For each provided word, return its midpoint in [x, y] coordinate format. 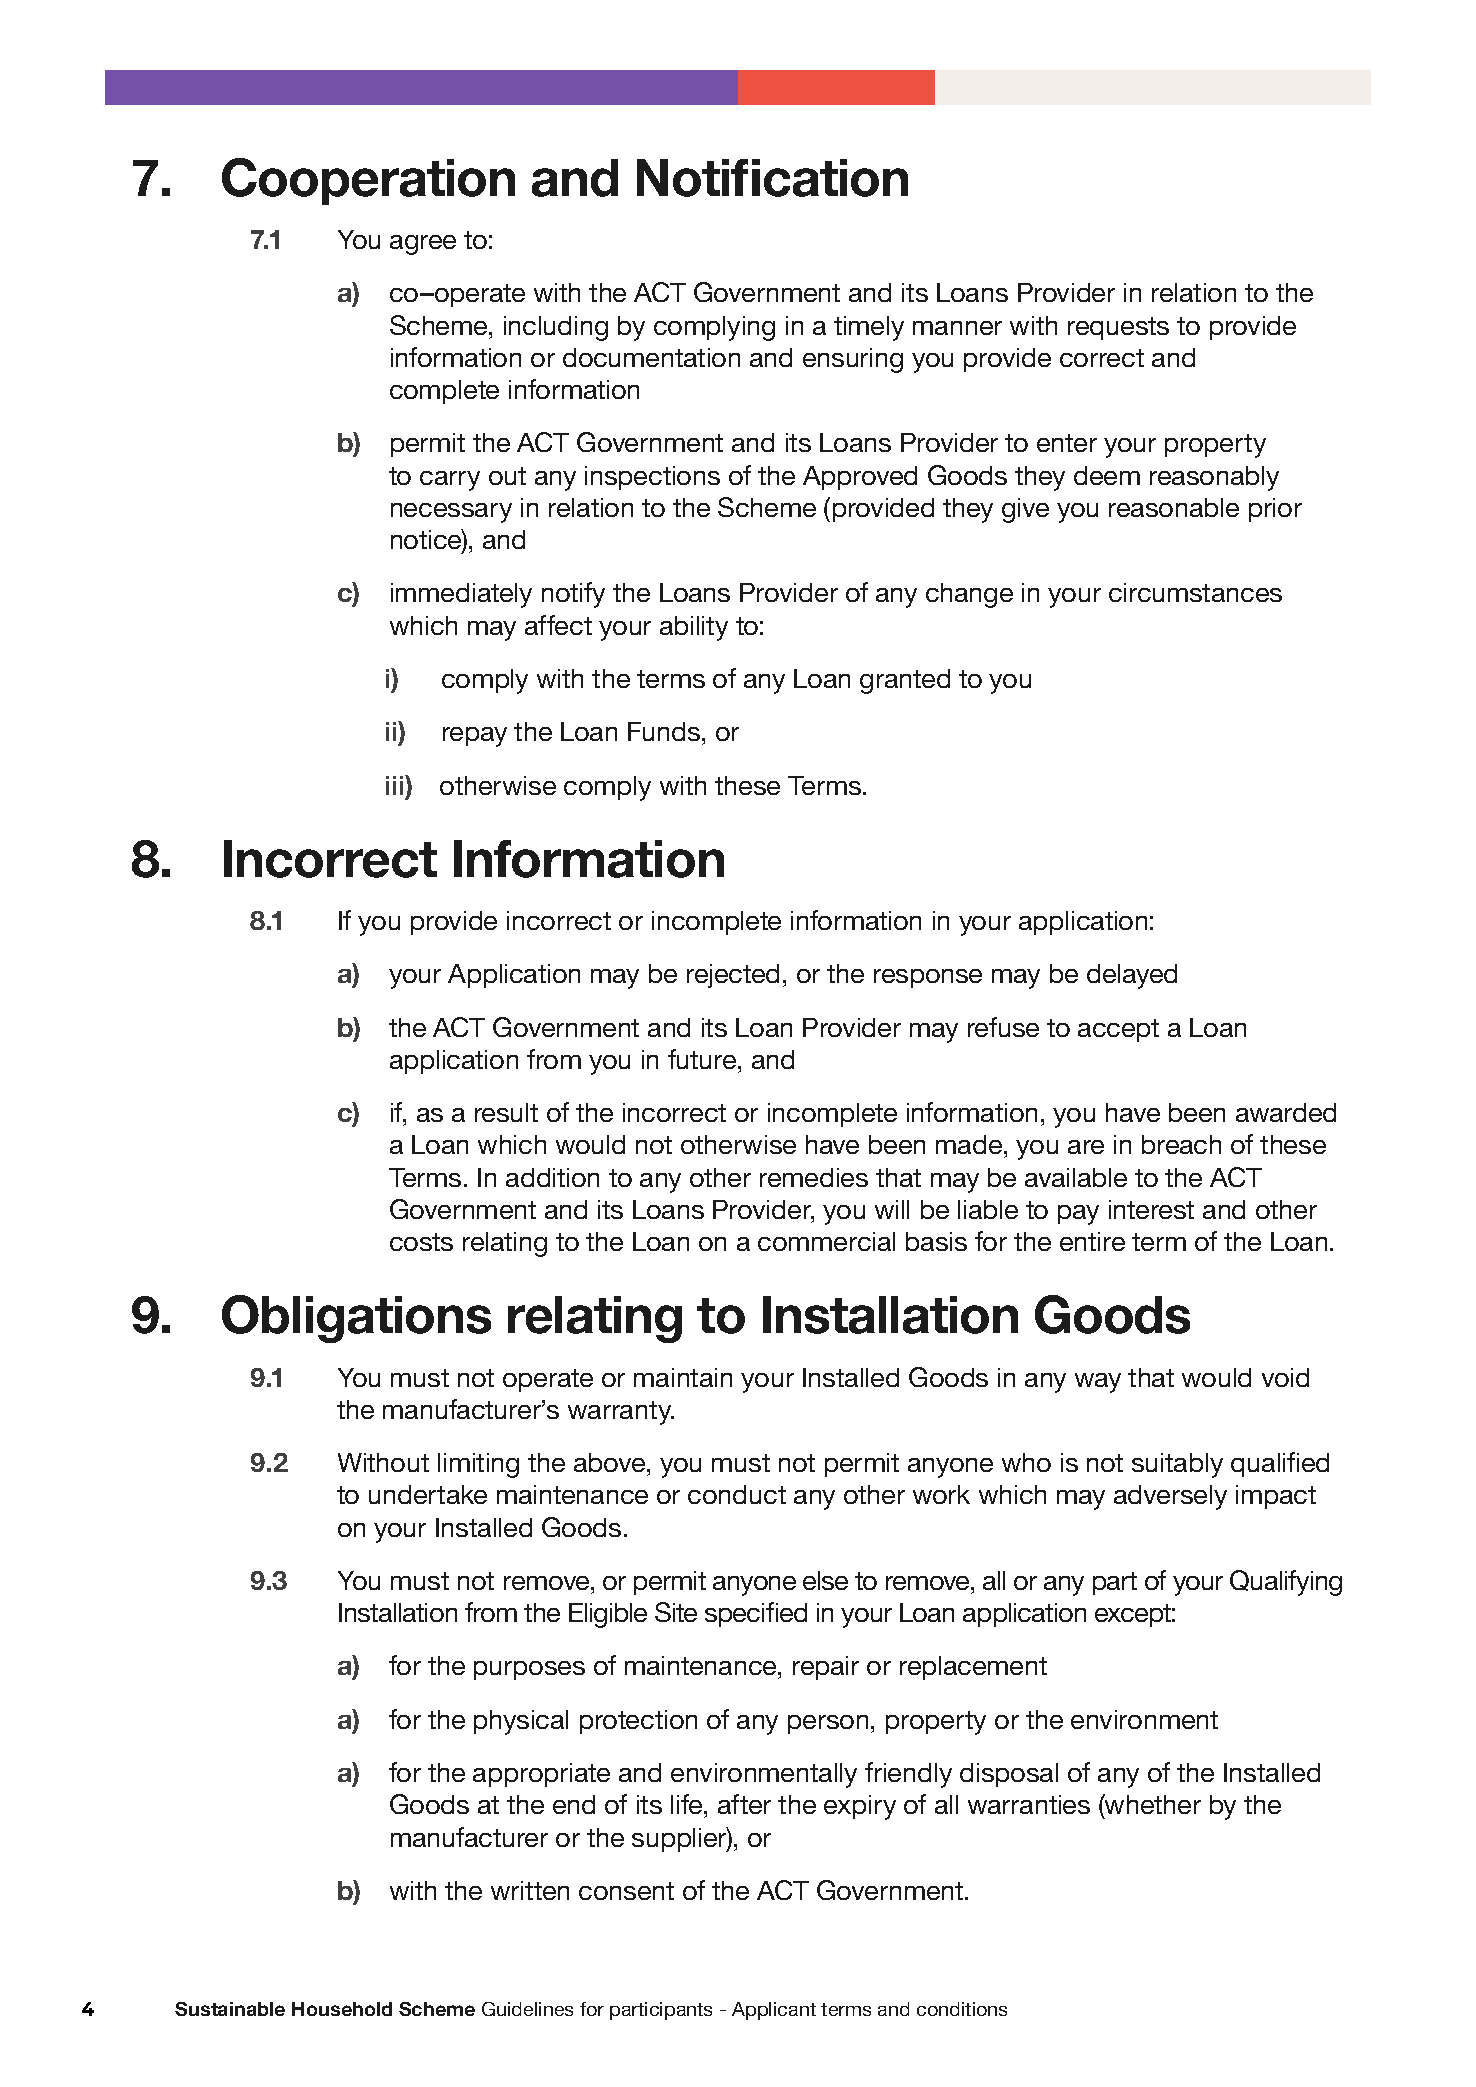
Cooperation [368, 181]
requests [1118, 328]
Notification [772, 178]
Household [342, 2009]
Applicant [774, 2011]
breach [1181, 1144]
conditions [962, 2009]
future [703, 1059]
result [506, 1112]
